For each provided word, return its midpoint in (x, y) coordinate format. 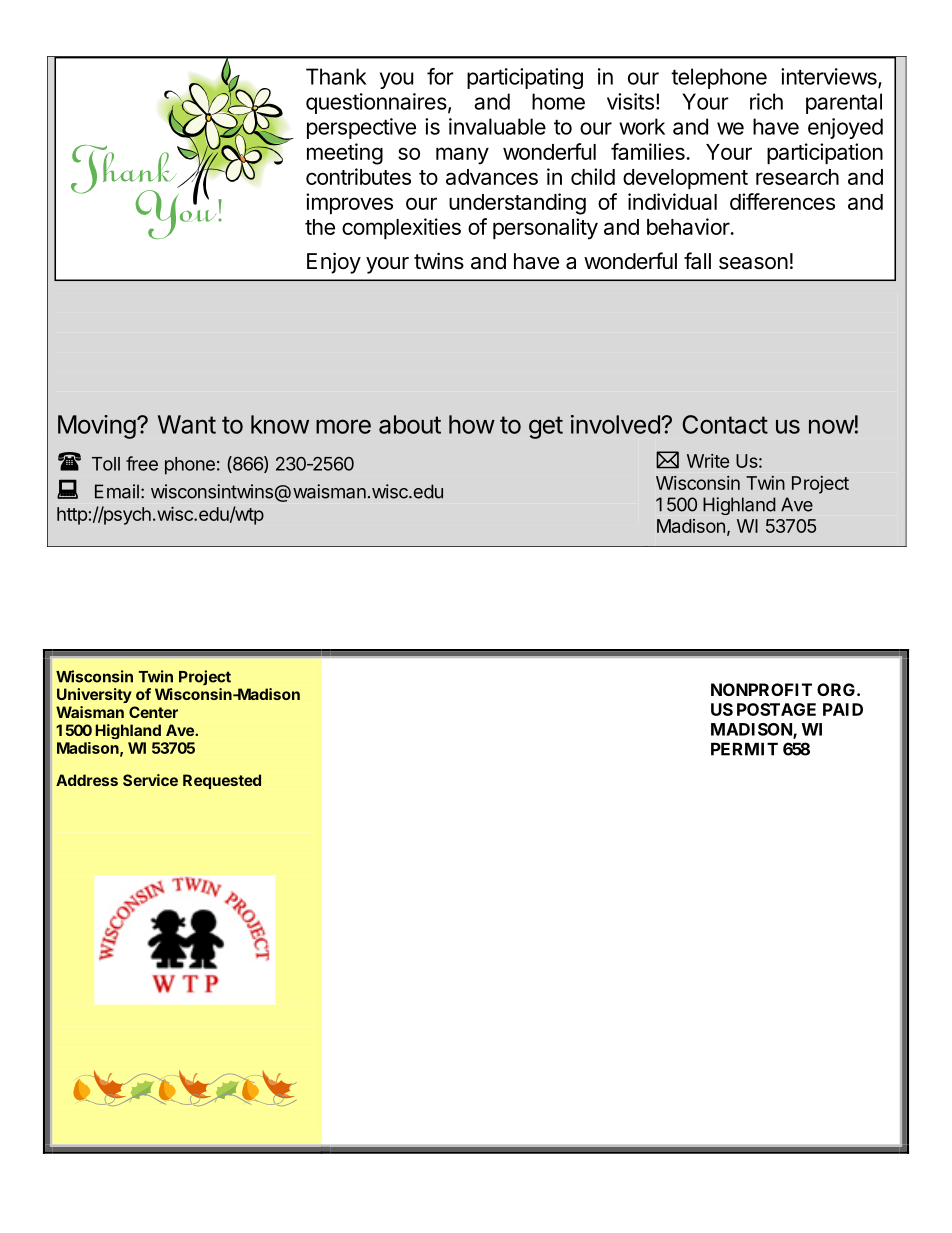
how (472, 424)
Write (708, 461)
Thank (336, 76)
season (753, 263)
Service (150, 780)
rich (766, 101)
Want (187, 424)
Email (117, 491)
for (440, 76)
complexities (401, 228)
